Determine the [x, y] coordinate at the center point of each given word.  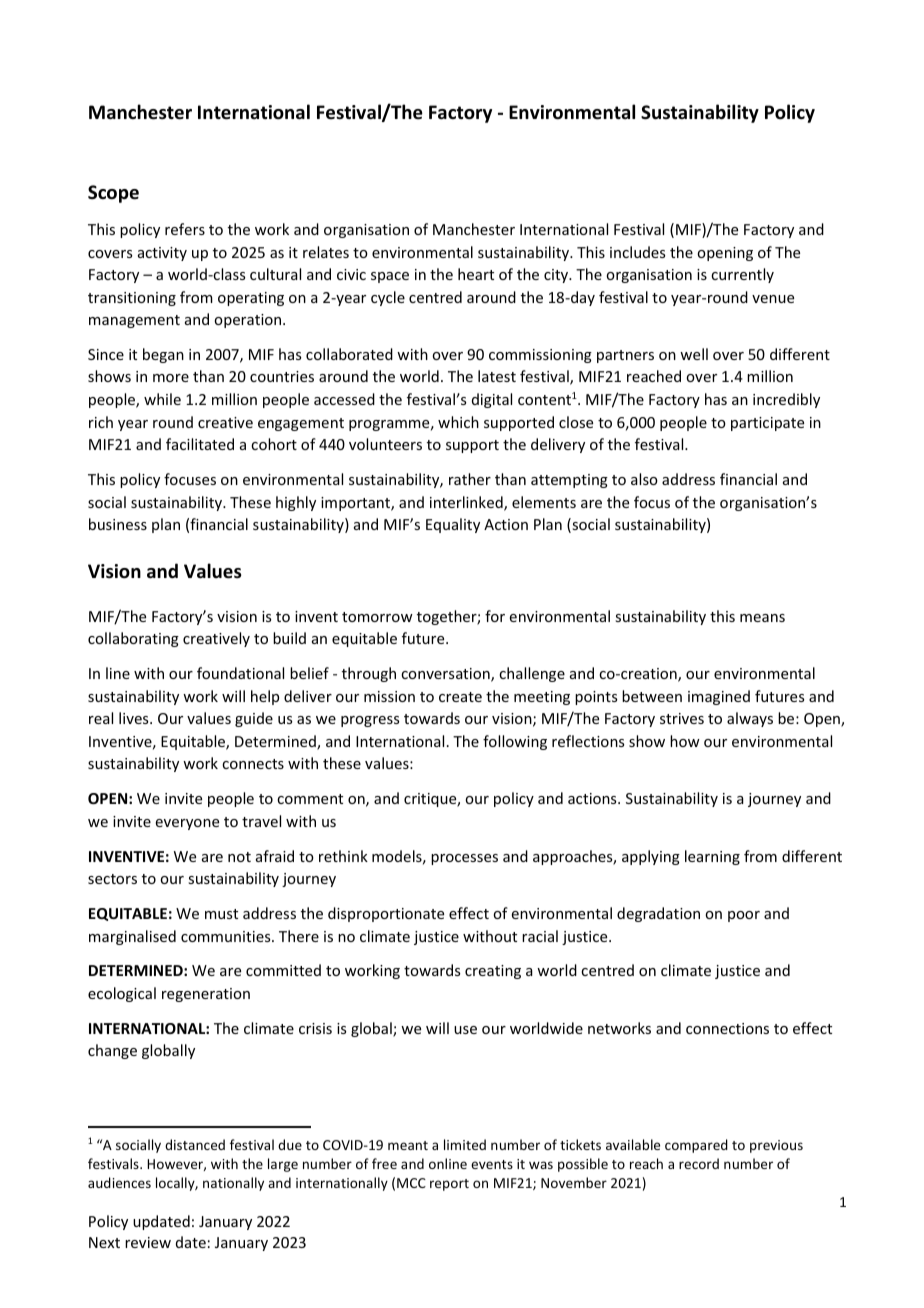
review [148, 1242]
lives [135, 718]
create [460, 697]
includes [637, 252]
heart [476, 274]
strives [682, 718]
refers [185, 229]
